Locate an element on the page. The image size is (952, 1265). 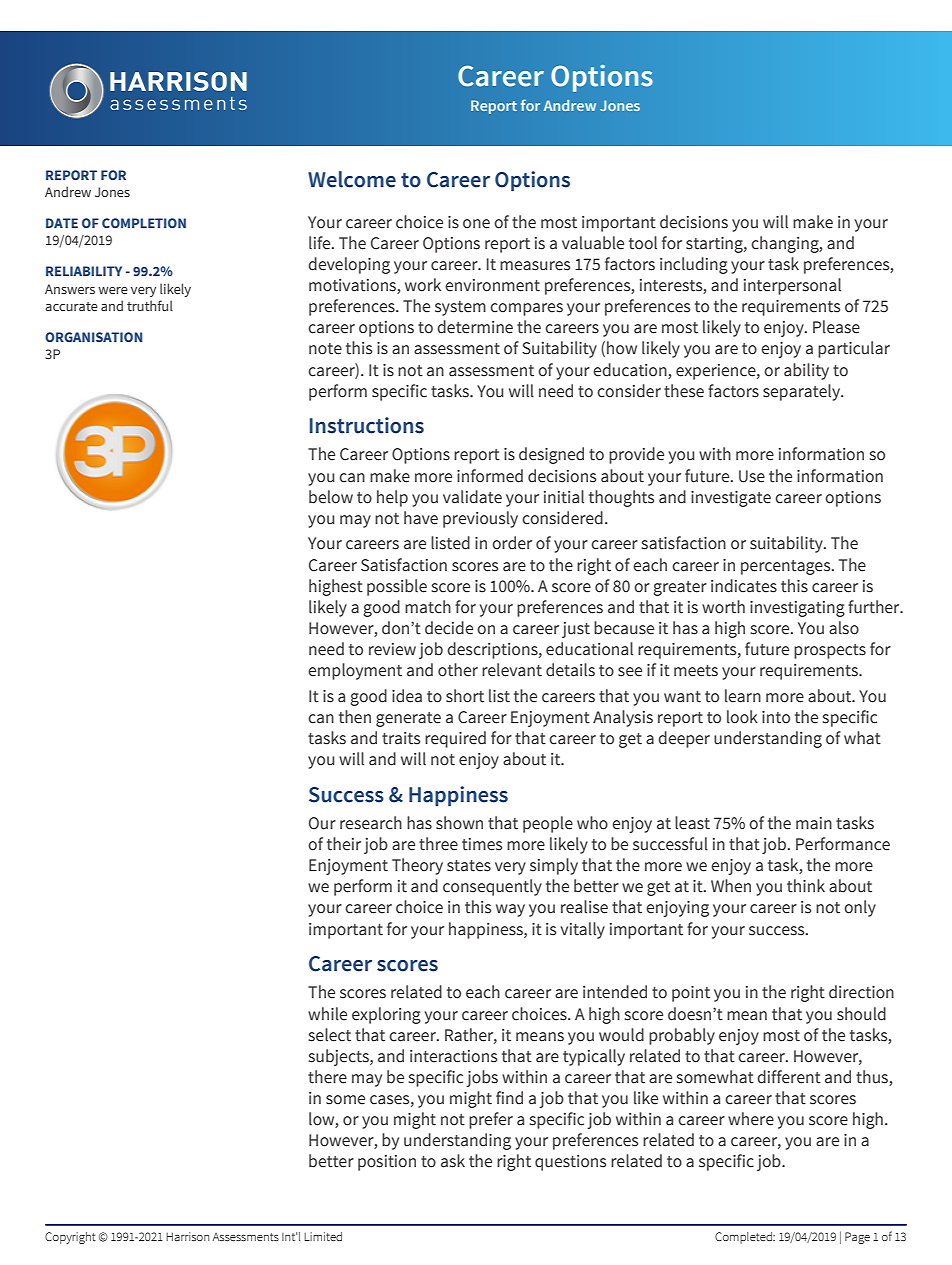
Completed is located at coordinates (744, 1238).
